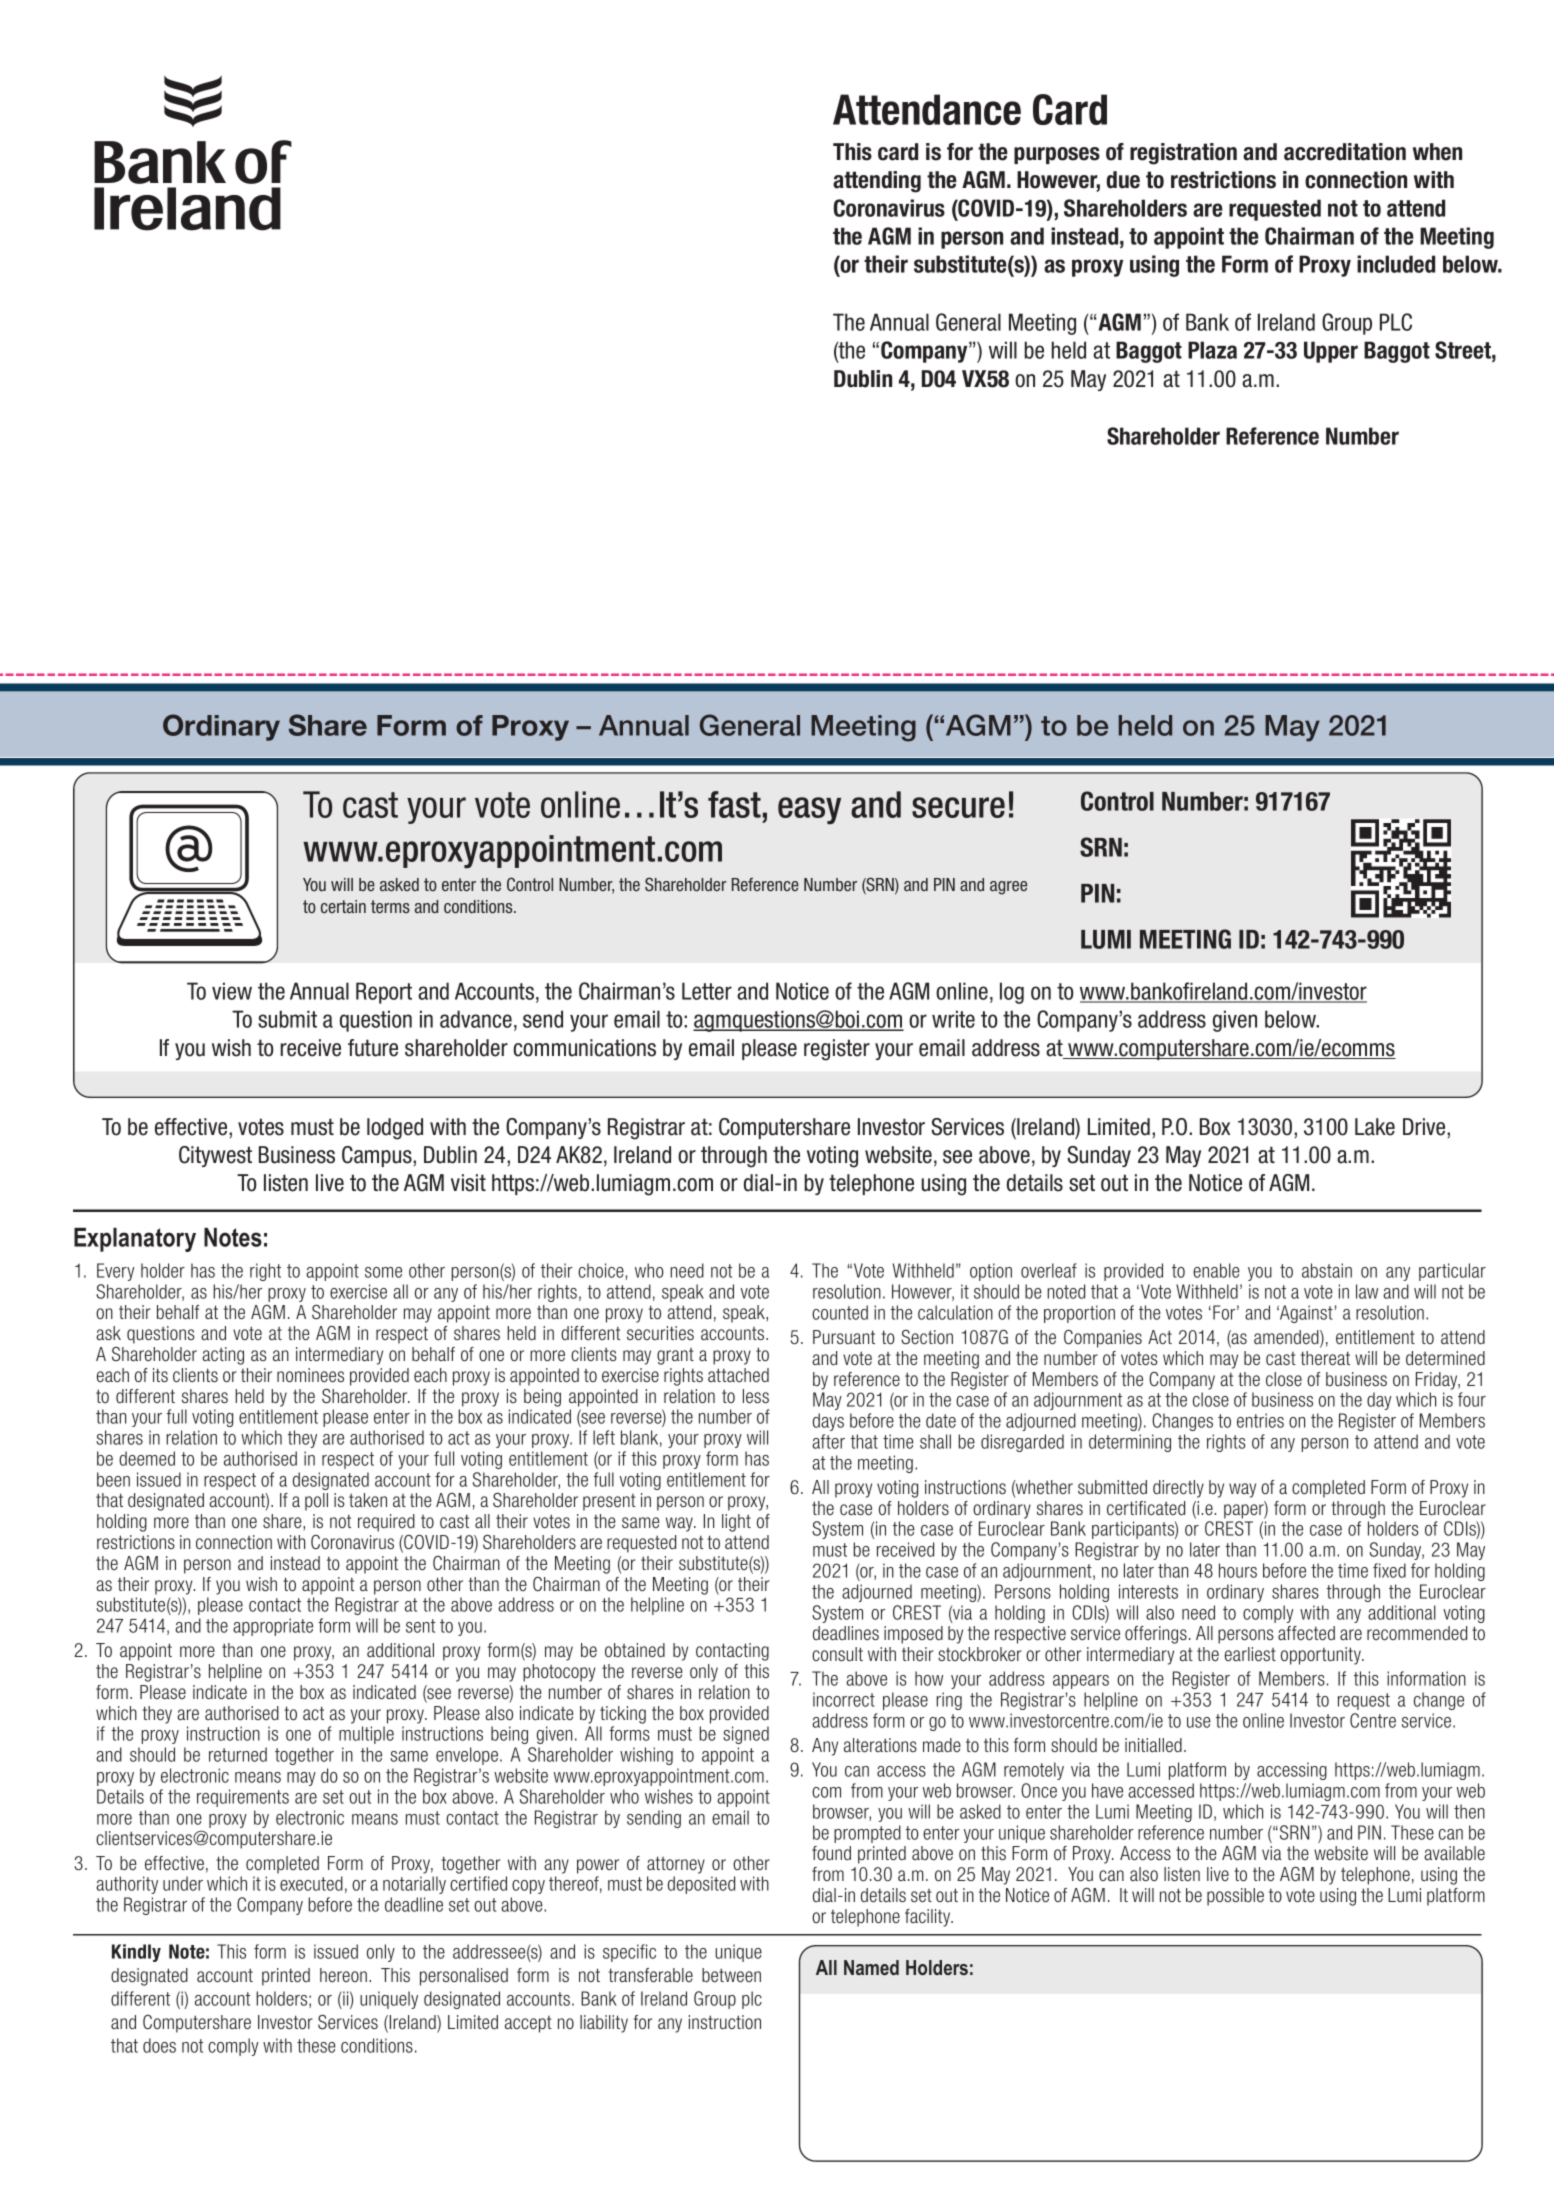  What do you see at coordinates (1375, 1127) in the document?
I see `Lake` at bounding box center [1375, 1127].
